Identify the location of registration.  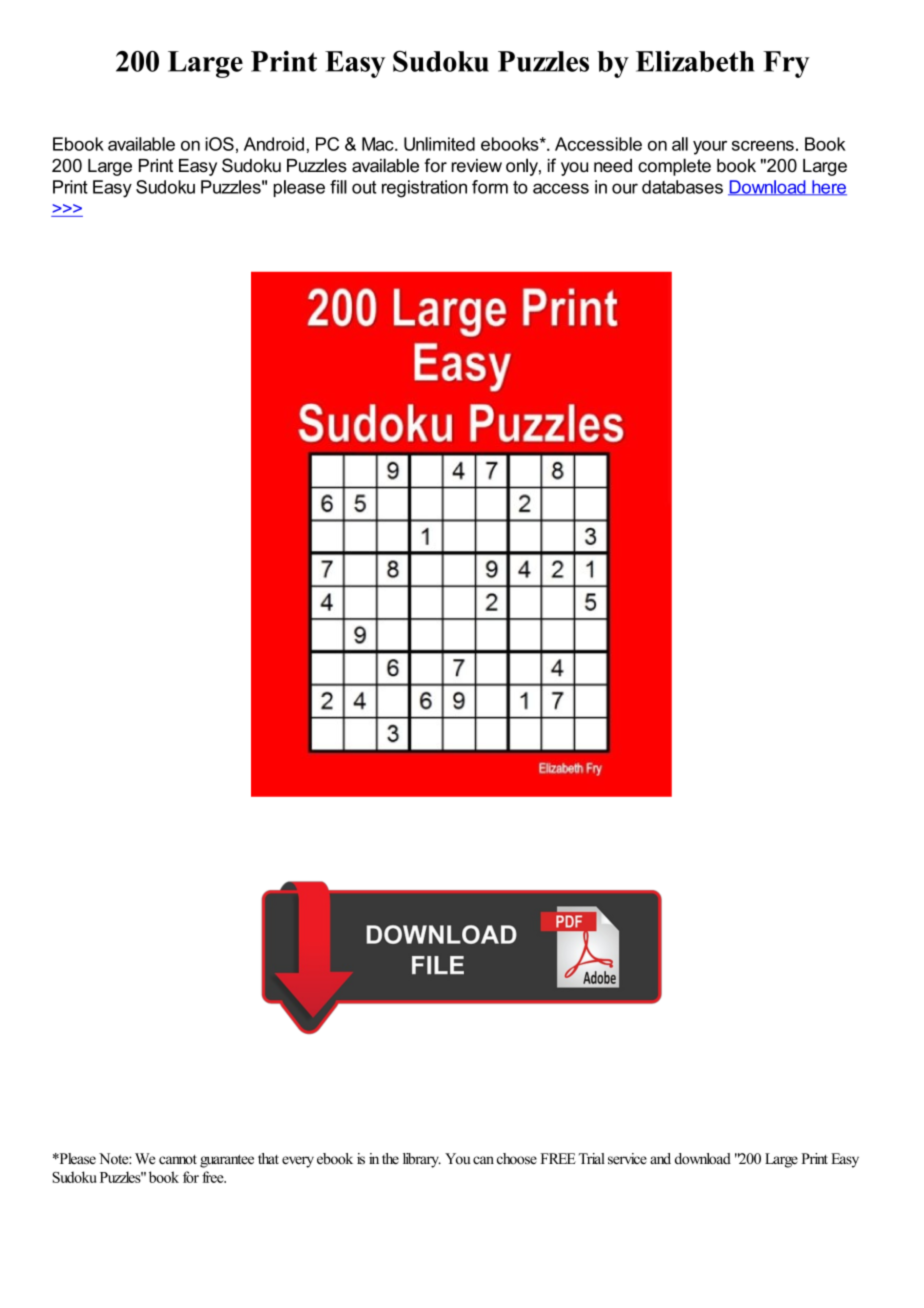
(424, 189).
